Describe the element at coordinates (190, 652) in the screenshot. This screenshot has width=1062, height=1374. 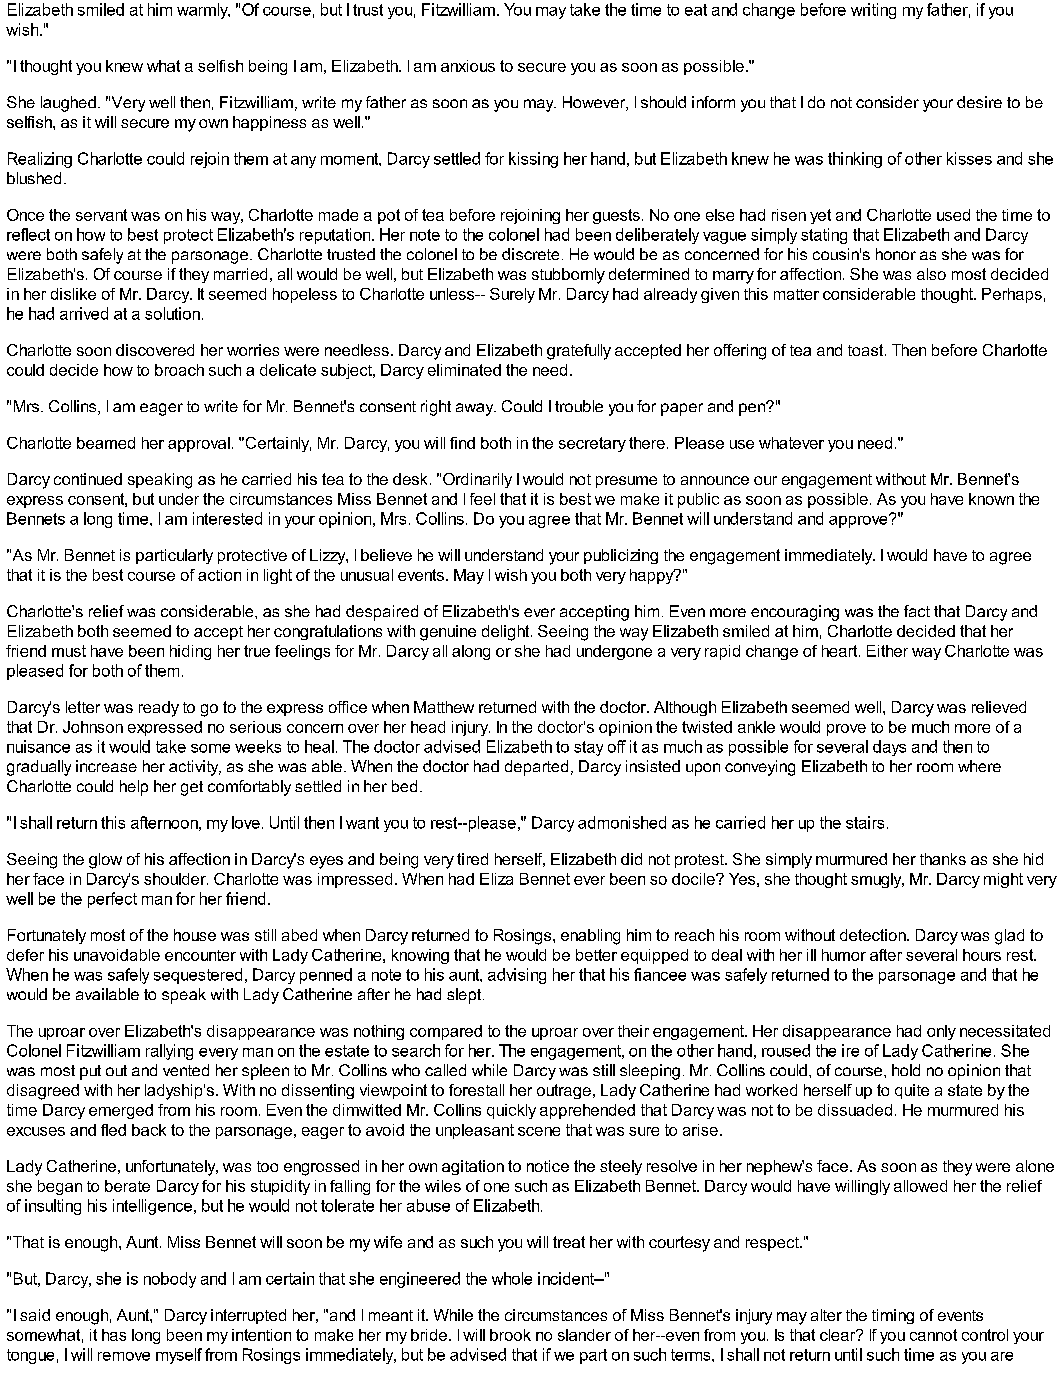
I see `hiding` at that location.
